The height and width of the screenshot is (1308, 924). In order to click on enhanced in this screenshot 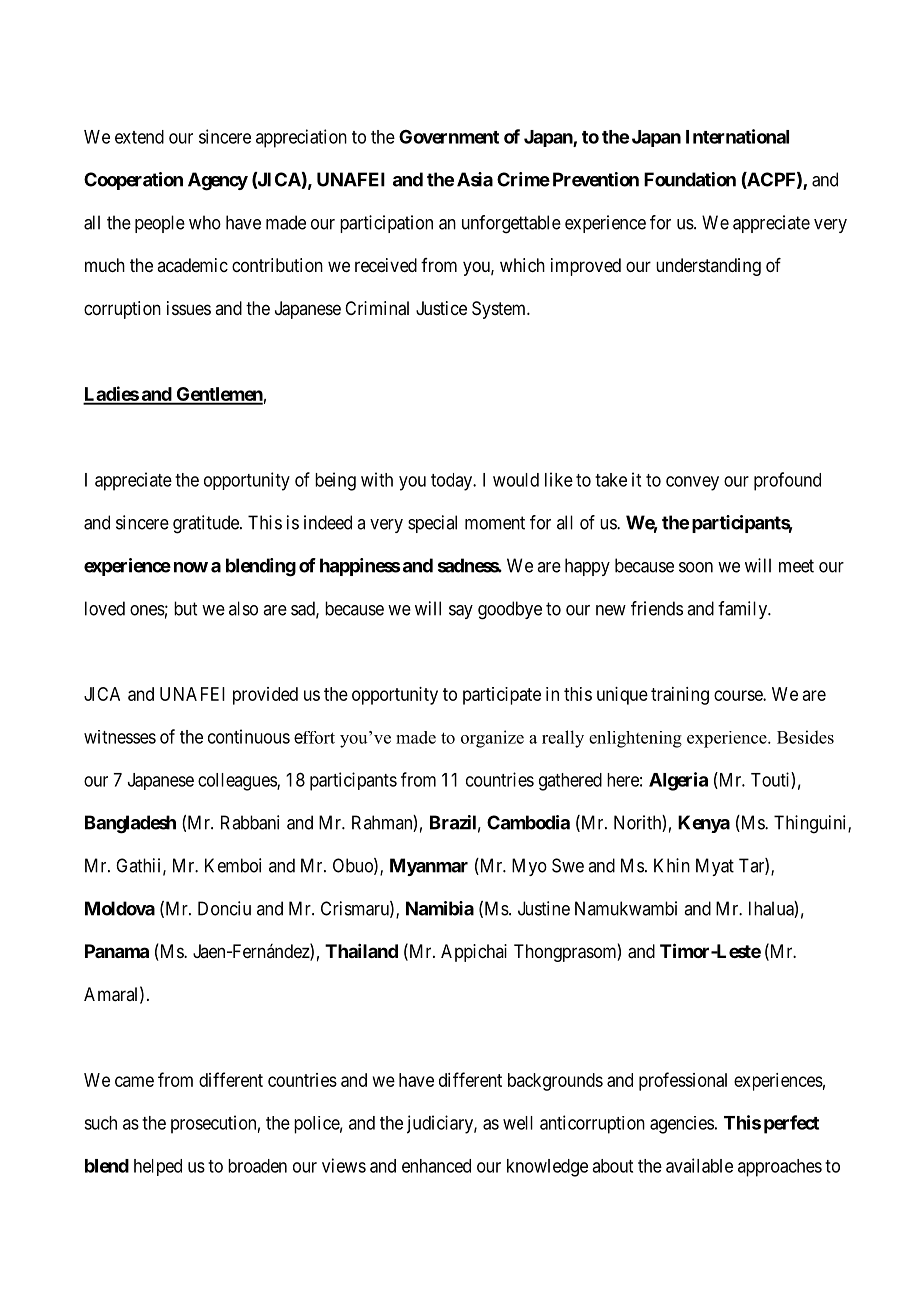, I will do `click(436, 1166)`.
